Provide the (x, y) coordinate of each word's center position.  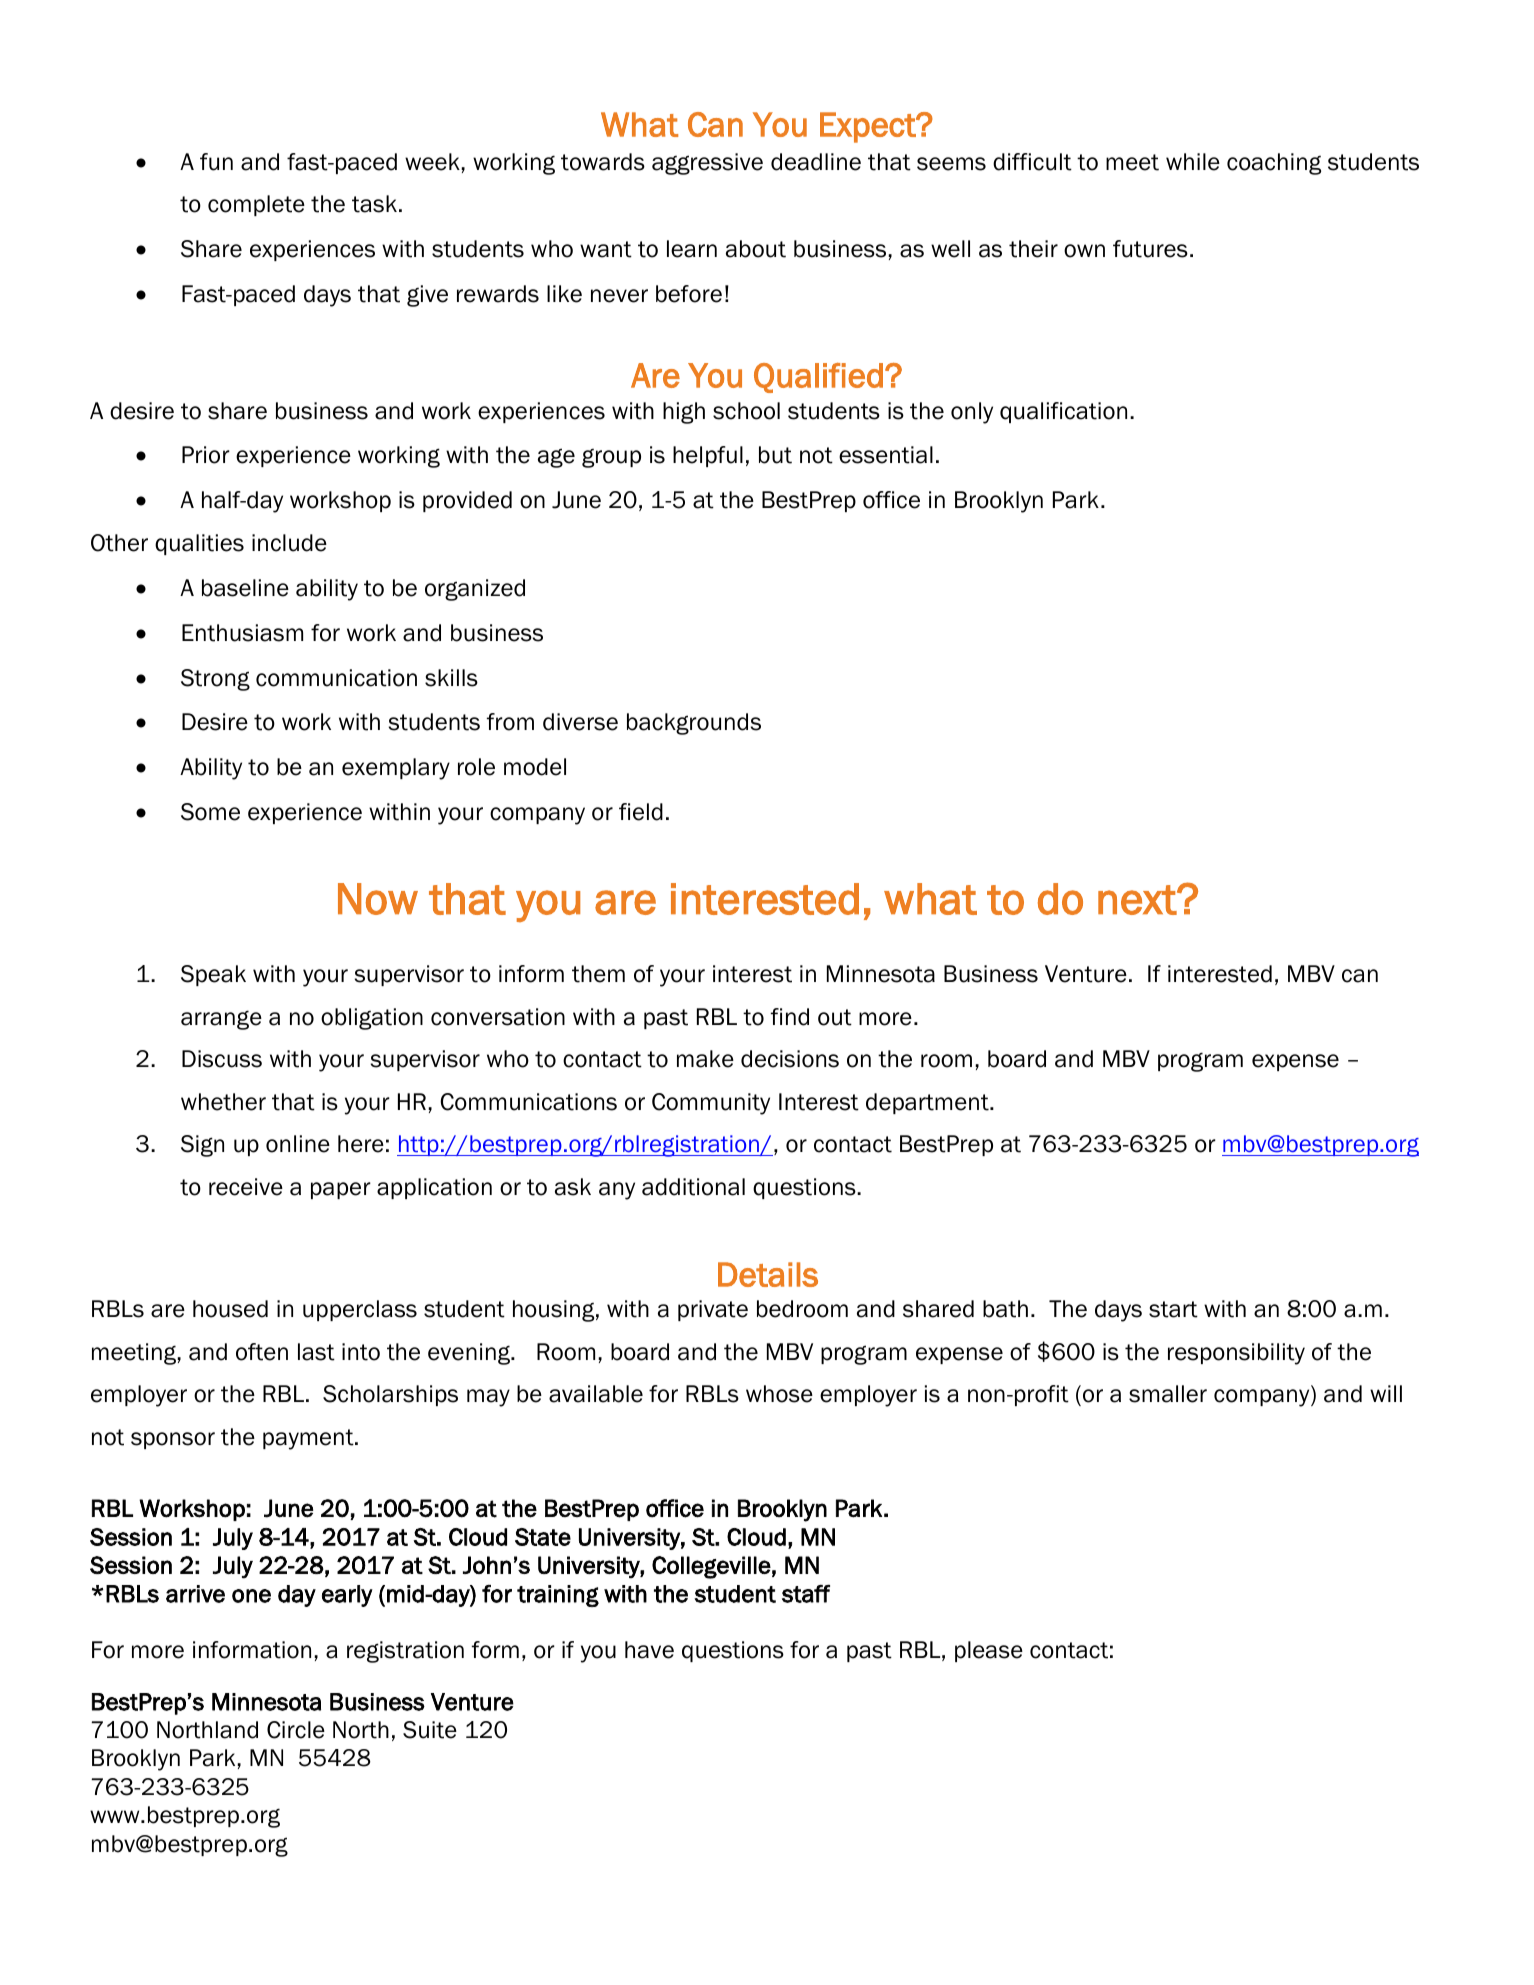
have (649, 1650)
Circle (296, 1730)
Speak (213, 975)
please (989, 1651)
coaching (1274, 164)
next (1138, 900)
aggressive (707, 164)
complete (256, 205)
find (790, 1017)
